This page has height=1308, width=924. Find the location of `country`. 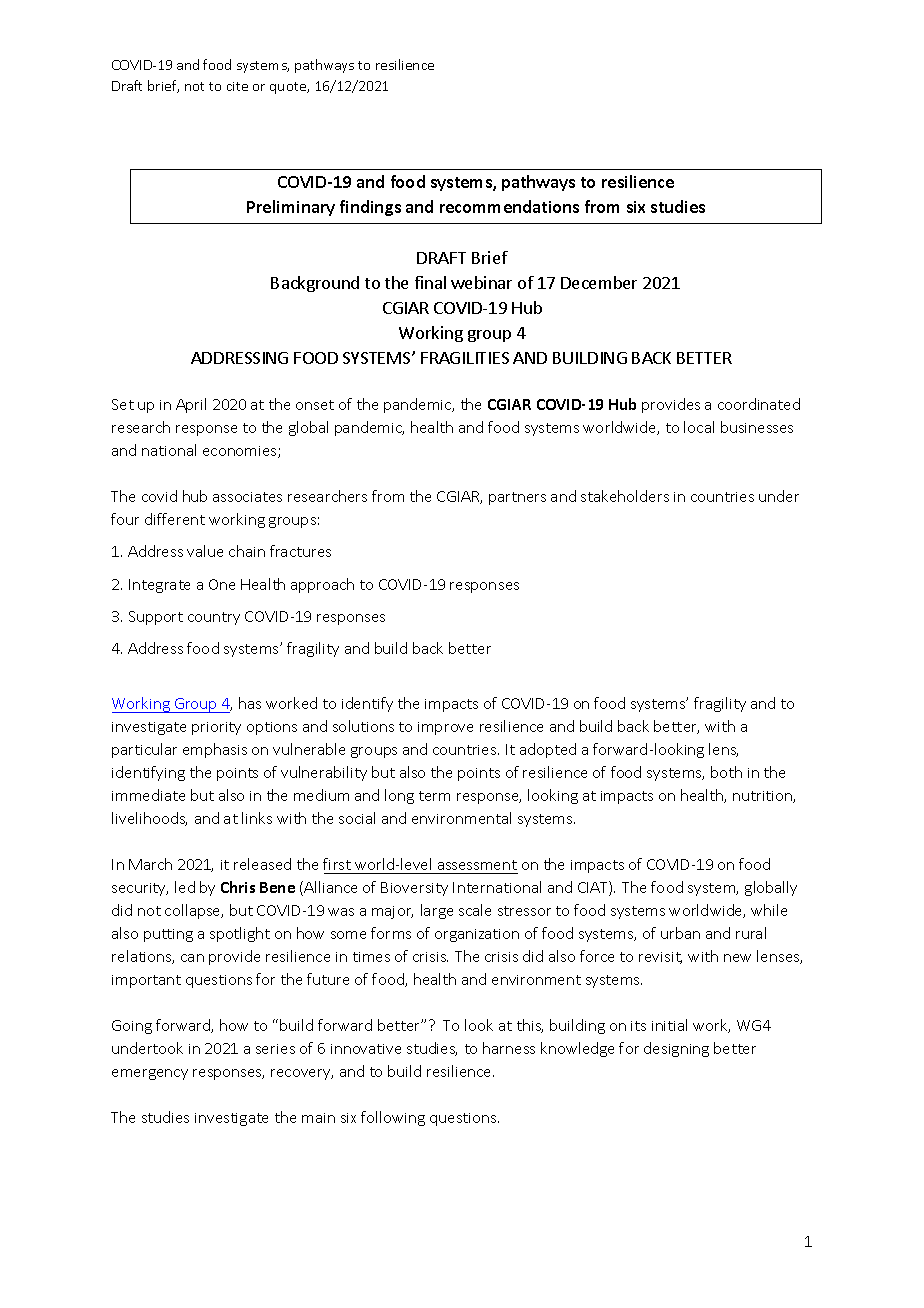

country is located at coordinates (214, 618).
